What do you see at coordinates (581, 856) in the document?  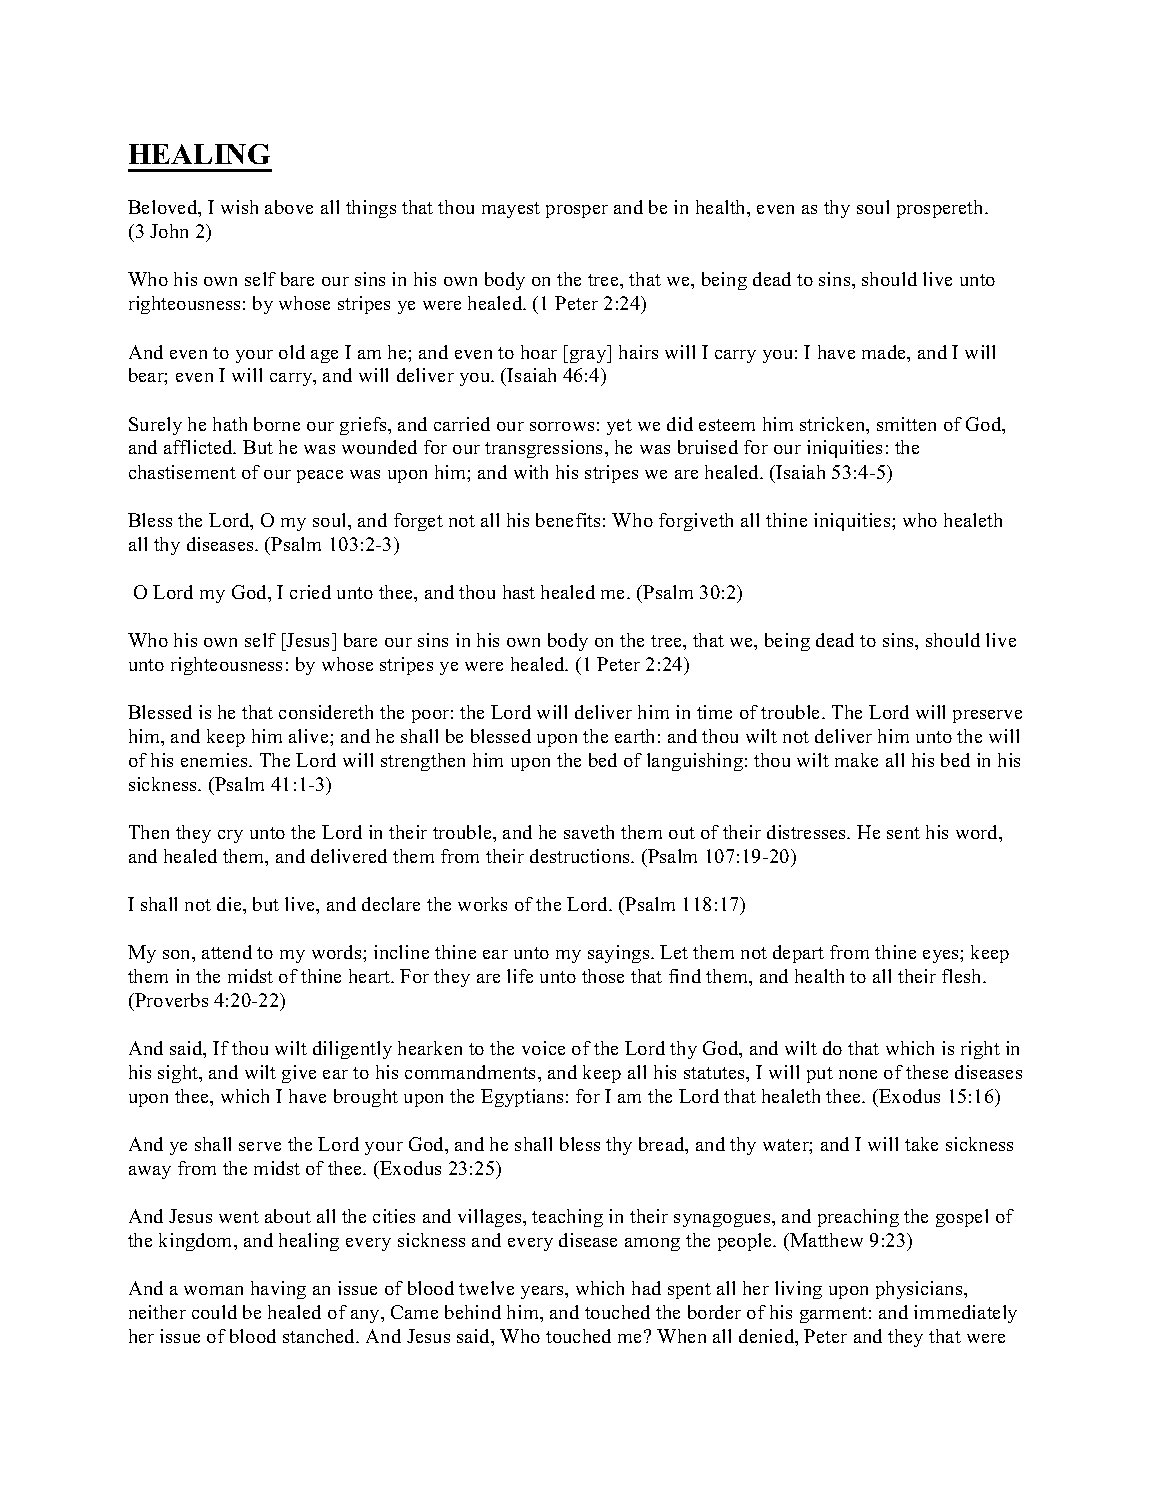 I see `destructions` at bounding box center [581, 856].
